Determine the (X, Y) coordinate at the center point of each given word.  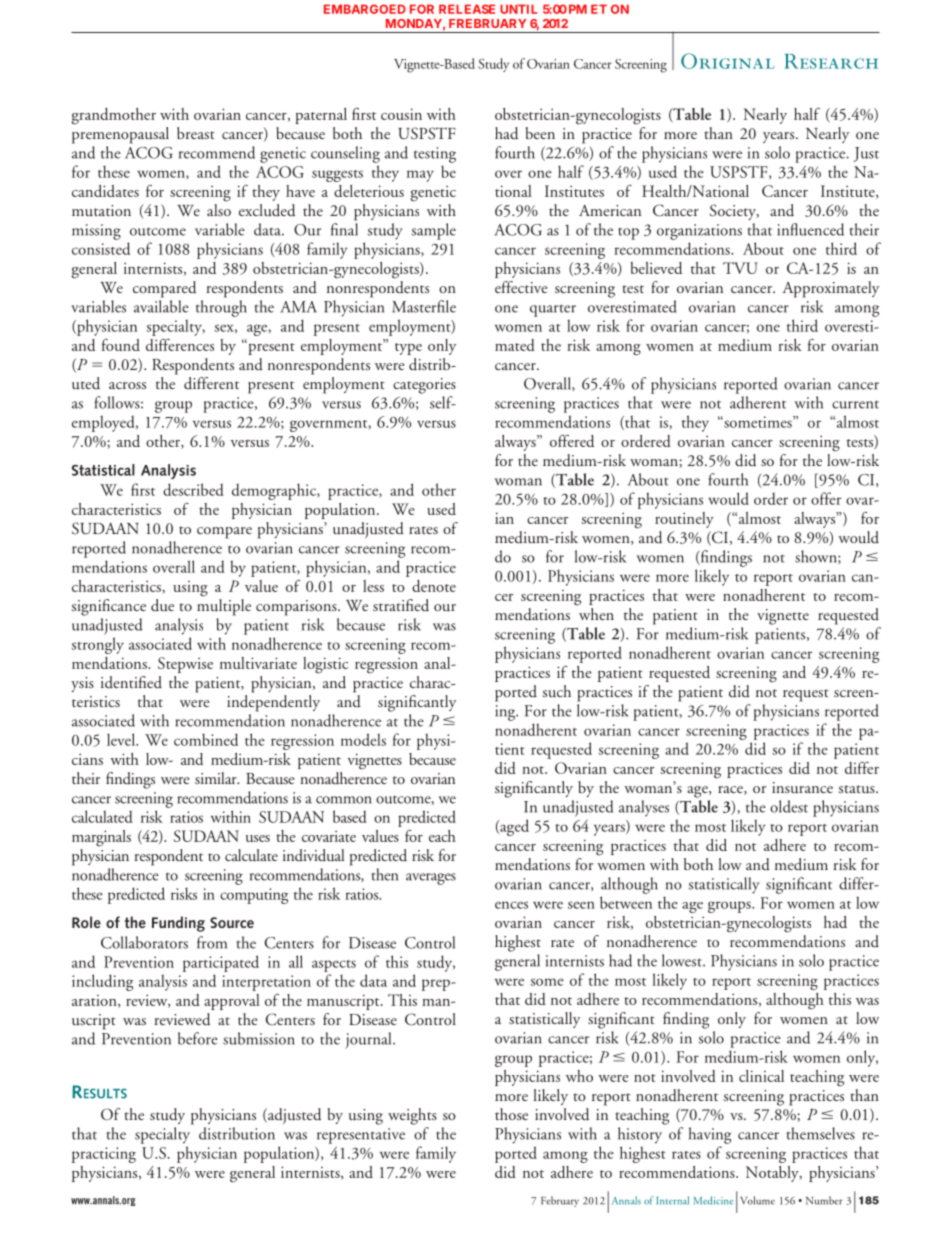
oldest (789, 806)
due (162, 605)
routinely (684, 520)
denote (434, 586)
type (408, 349)
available (161, 306)
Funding (178, 924)
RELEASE (467, 9)
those (511, 1114)
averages (431, 879)
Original (728, 61)
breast (196, 133)
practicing (104, 1155)
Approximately (830, 289)
